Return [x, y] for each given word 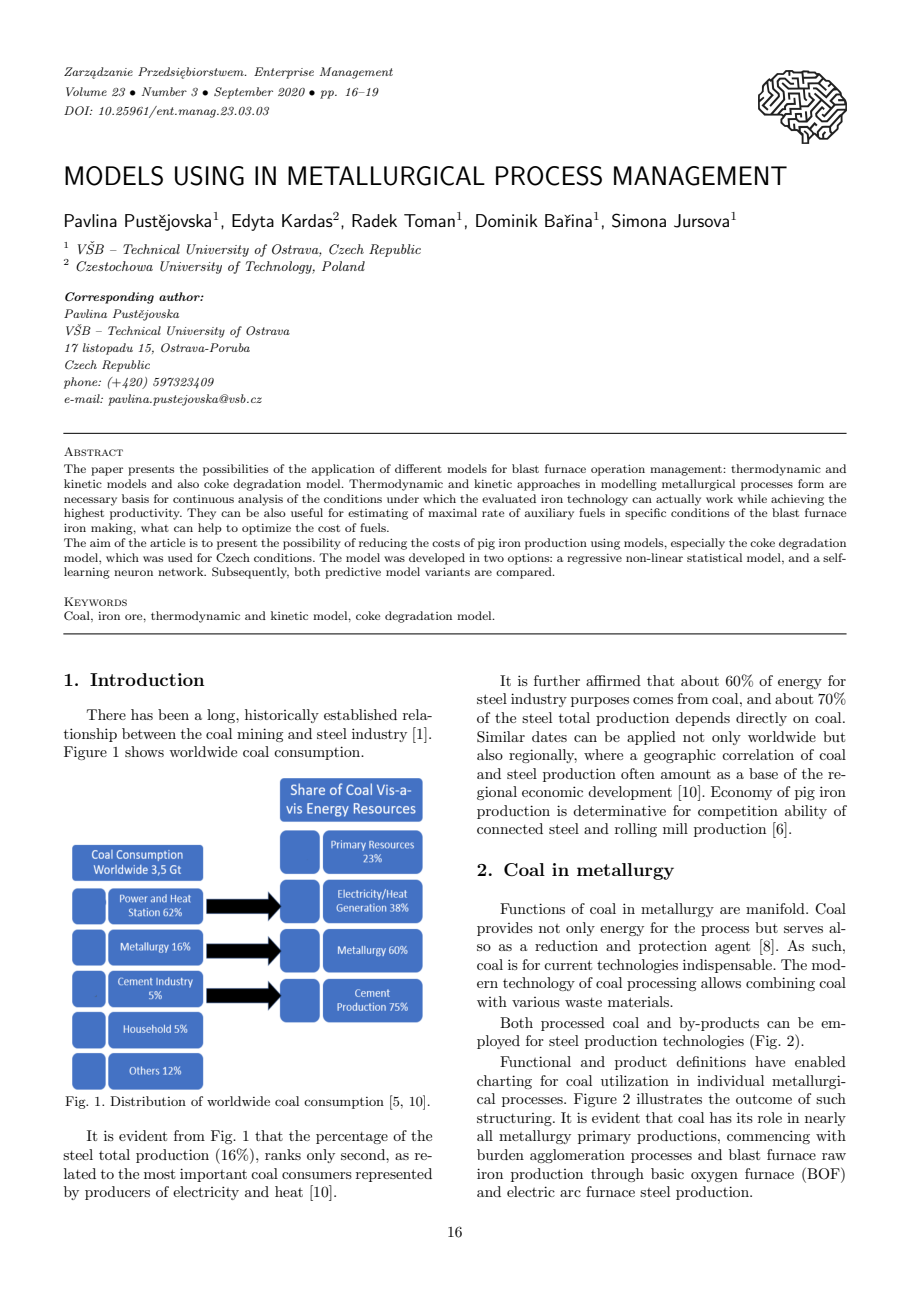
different [418, 468]
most [159, 1174]
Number [164, 91]
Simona [639, 220]
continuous [203, 499]
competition [738, 812]
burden [500, 1154]
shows [144, 751]
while [752, 498]
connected [510, 828]
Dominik [507, 220]
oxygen [714, 1177]
